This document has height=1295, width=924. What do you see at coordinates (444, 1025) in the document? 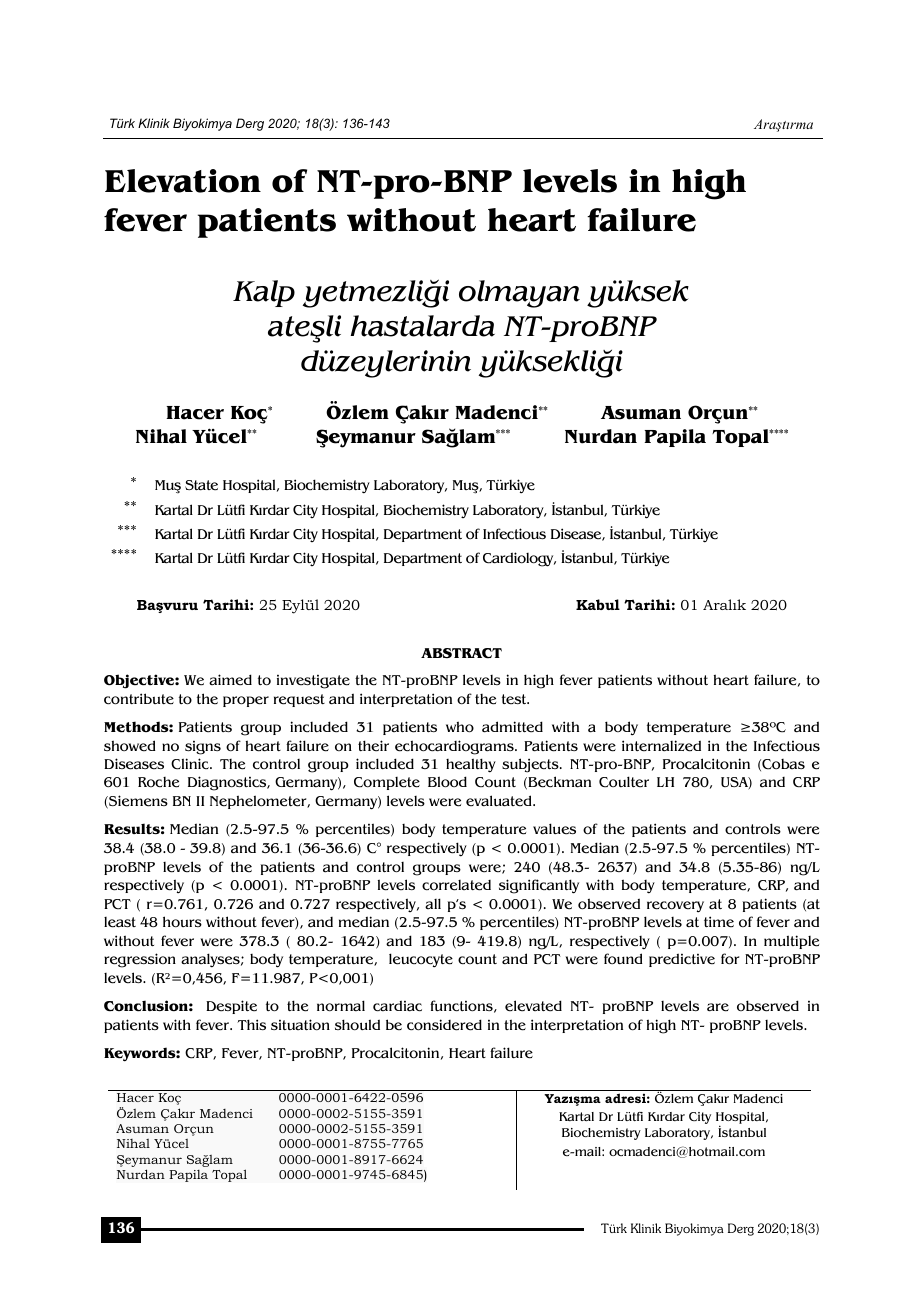
I see `considered` at bounding box center [444, 1025].
